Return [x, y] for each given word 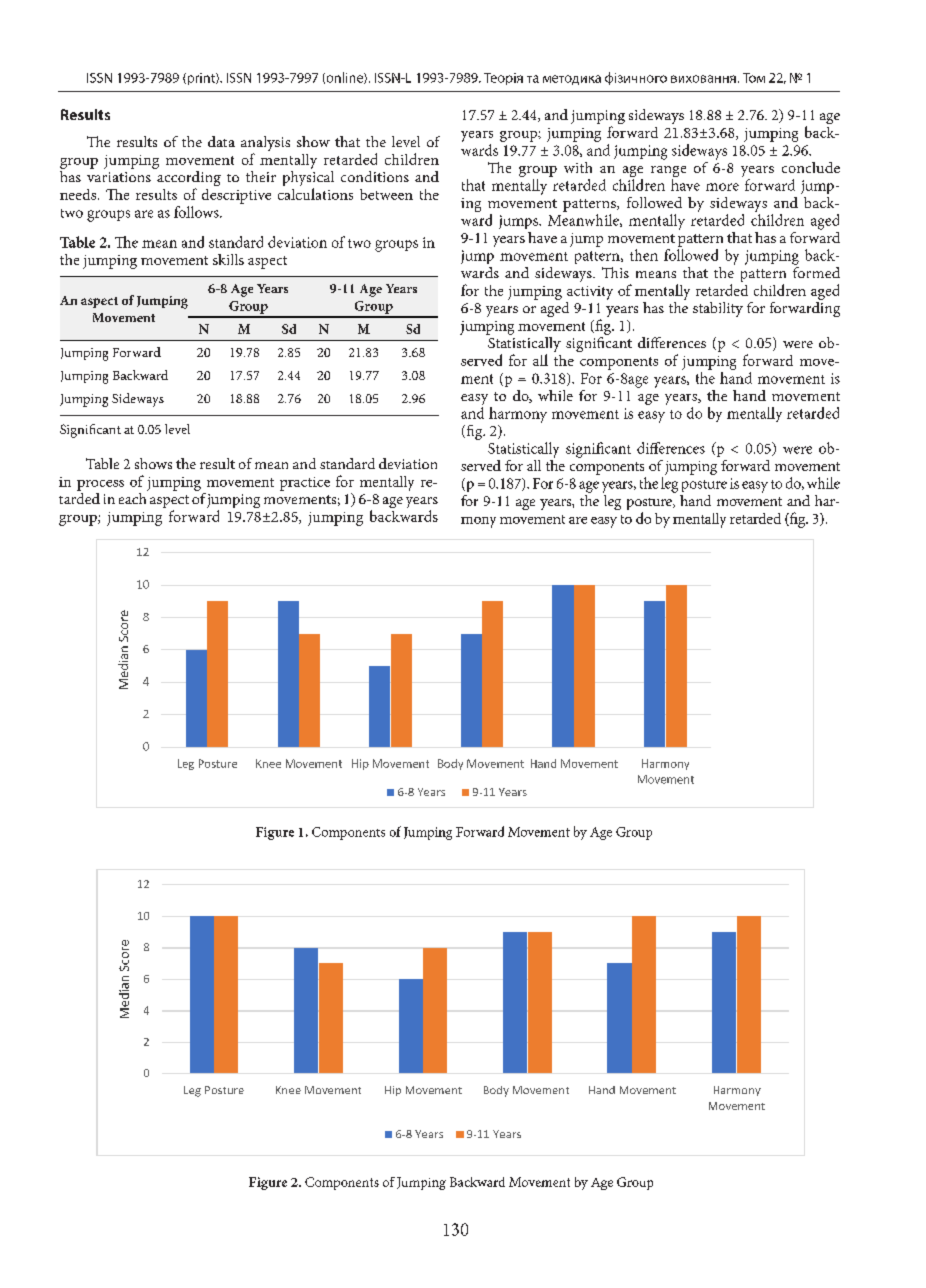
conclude [811, 167]
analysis [265, 145]
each [133, 497]
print [201, 79]
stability [718, 309]
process [100, 485]
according [189, 180]
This [615, 272]
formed [816, 271]
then [644, 255]
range [668, 171]
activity [590, 293]
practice [305, 484]
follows [197, 212]
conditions [375, 176]
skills [228, 259]
